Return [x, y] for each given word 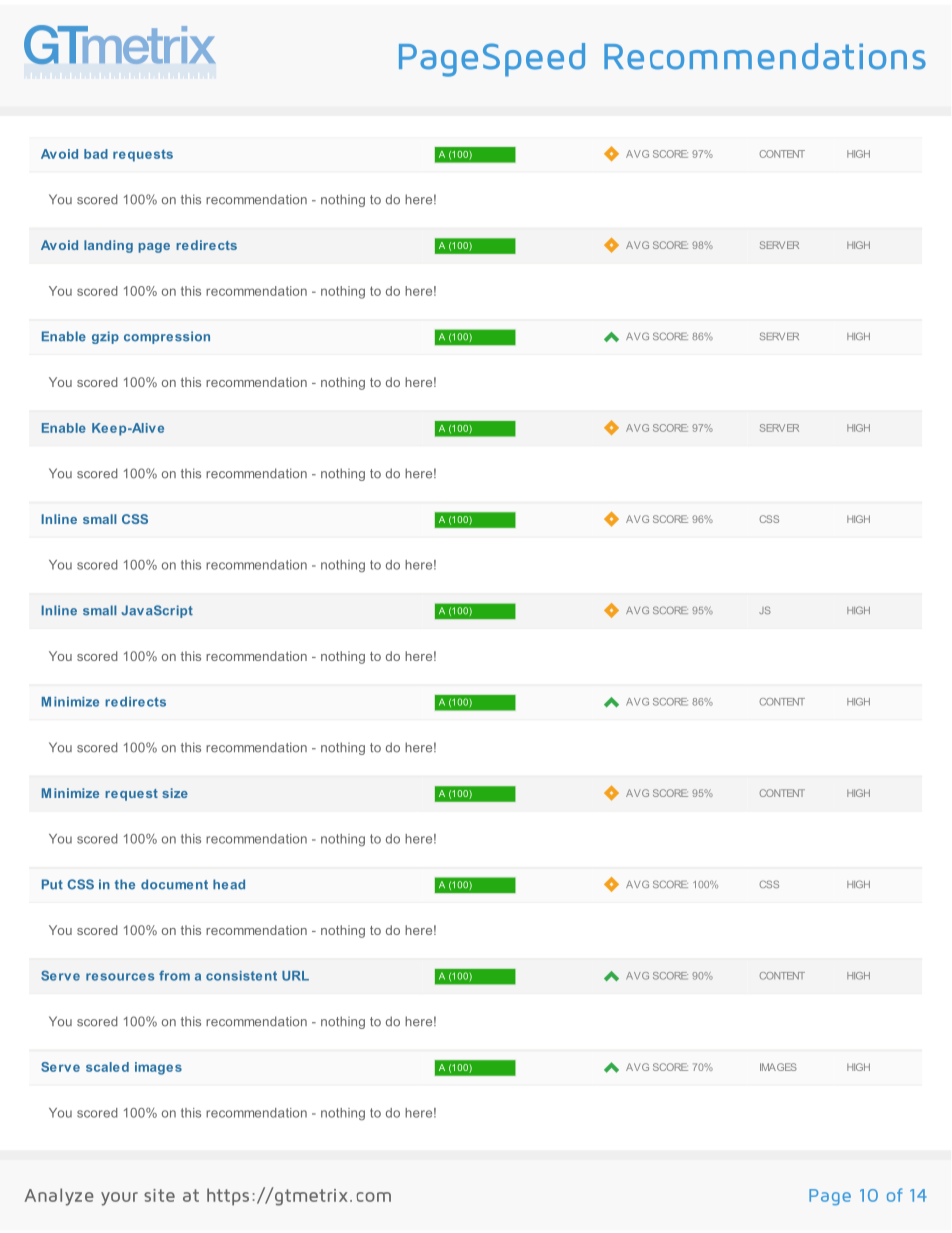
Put [52, 884]
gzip [105, 337]
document [174, 884]
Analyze [59, 1197]
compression [167, 337]
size [175, 793]
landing [108, 246]
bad [96, 154]
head [229, 884]
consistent [241, 976]
